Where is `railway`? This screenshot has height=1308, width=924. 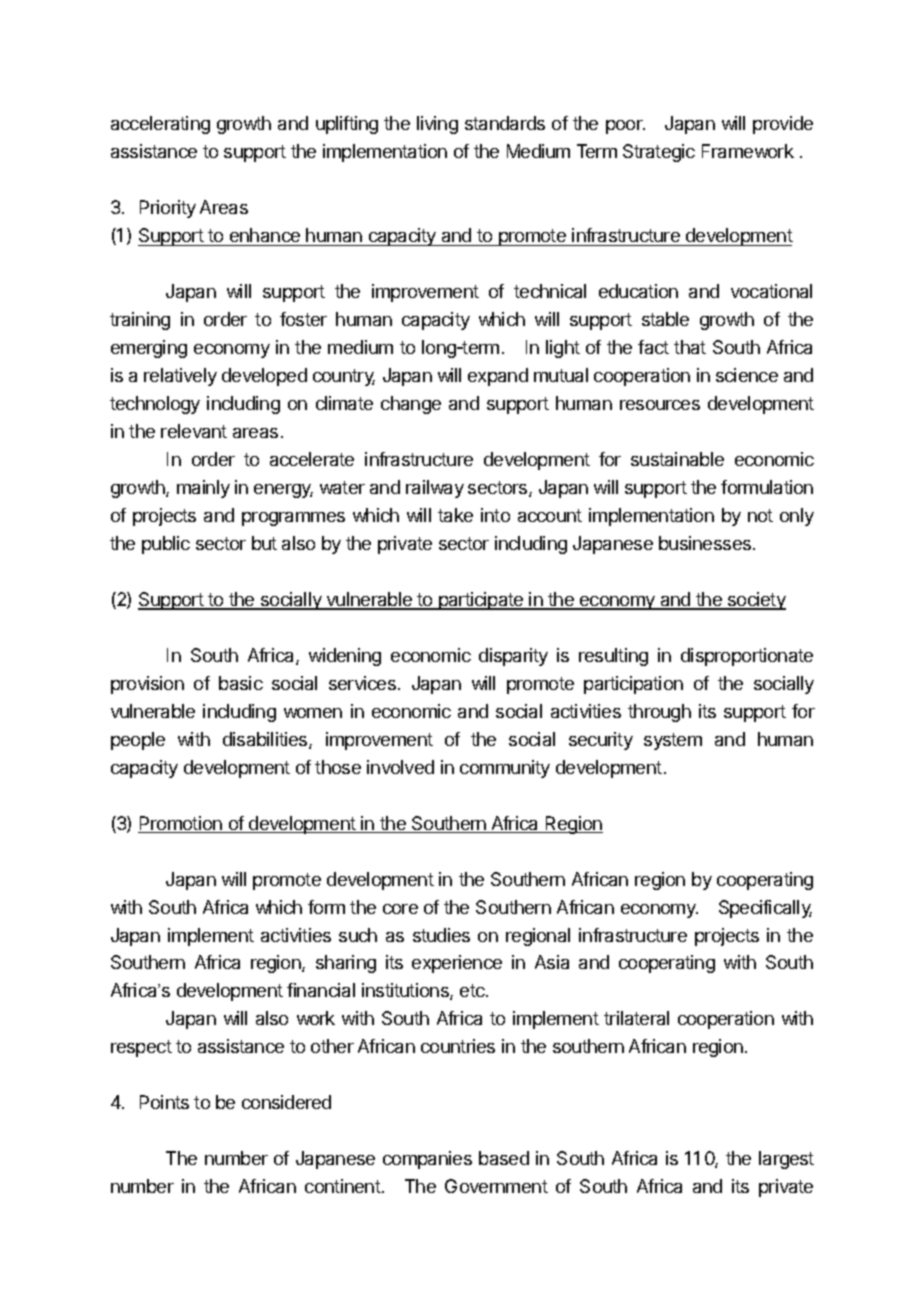
railway is located at coordinates (435, 489).
